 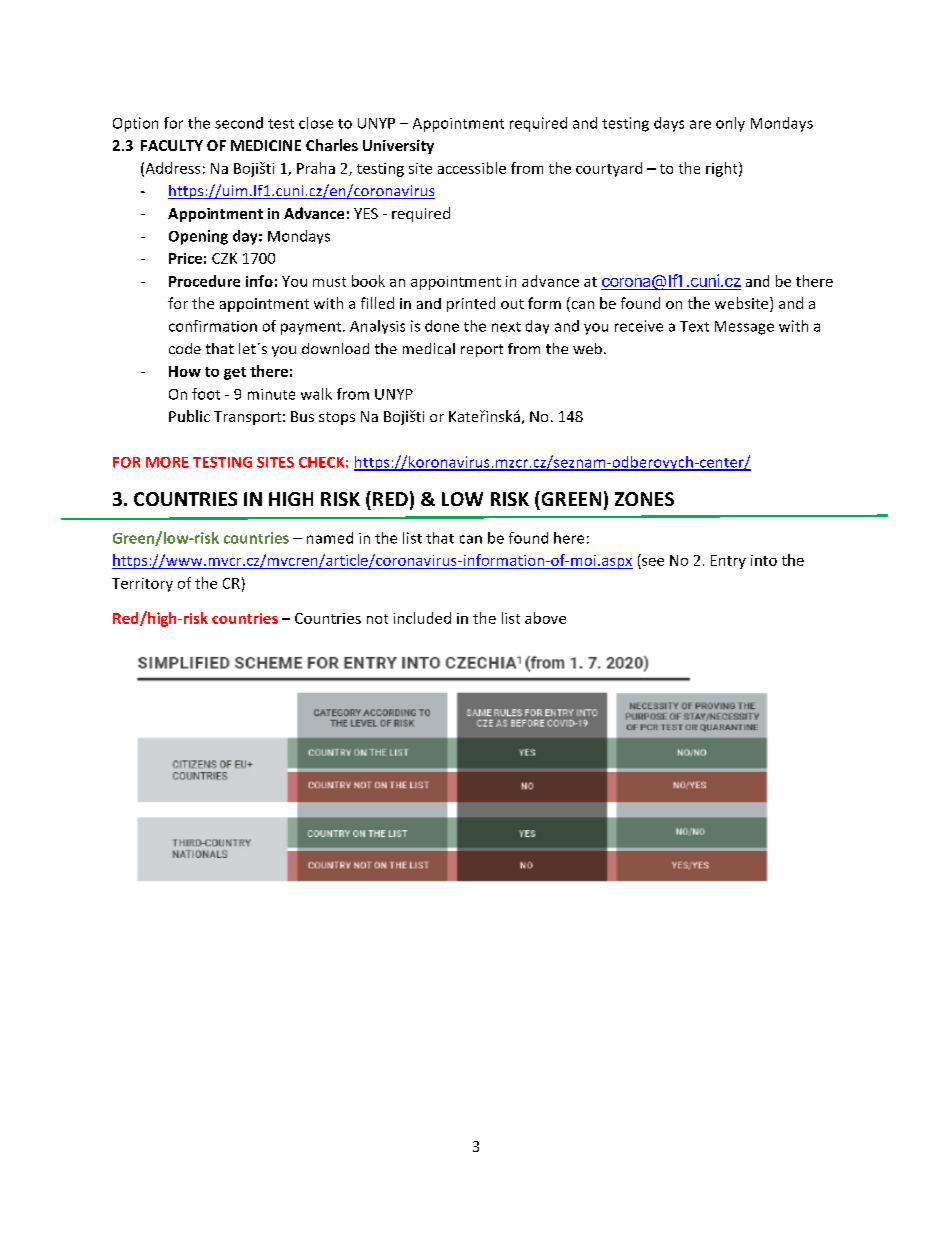 I want to click on included, so click(x=422, y=618).
